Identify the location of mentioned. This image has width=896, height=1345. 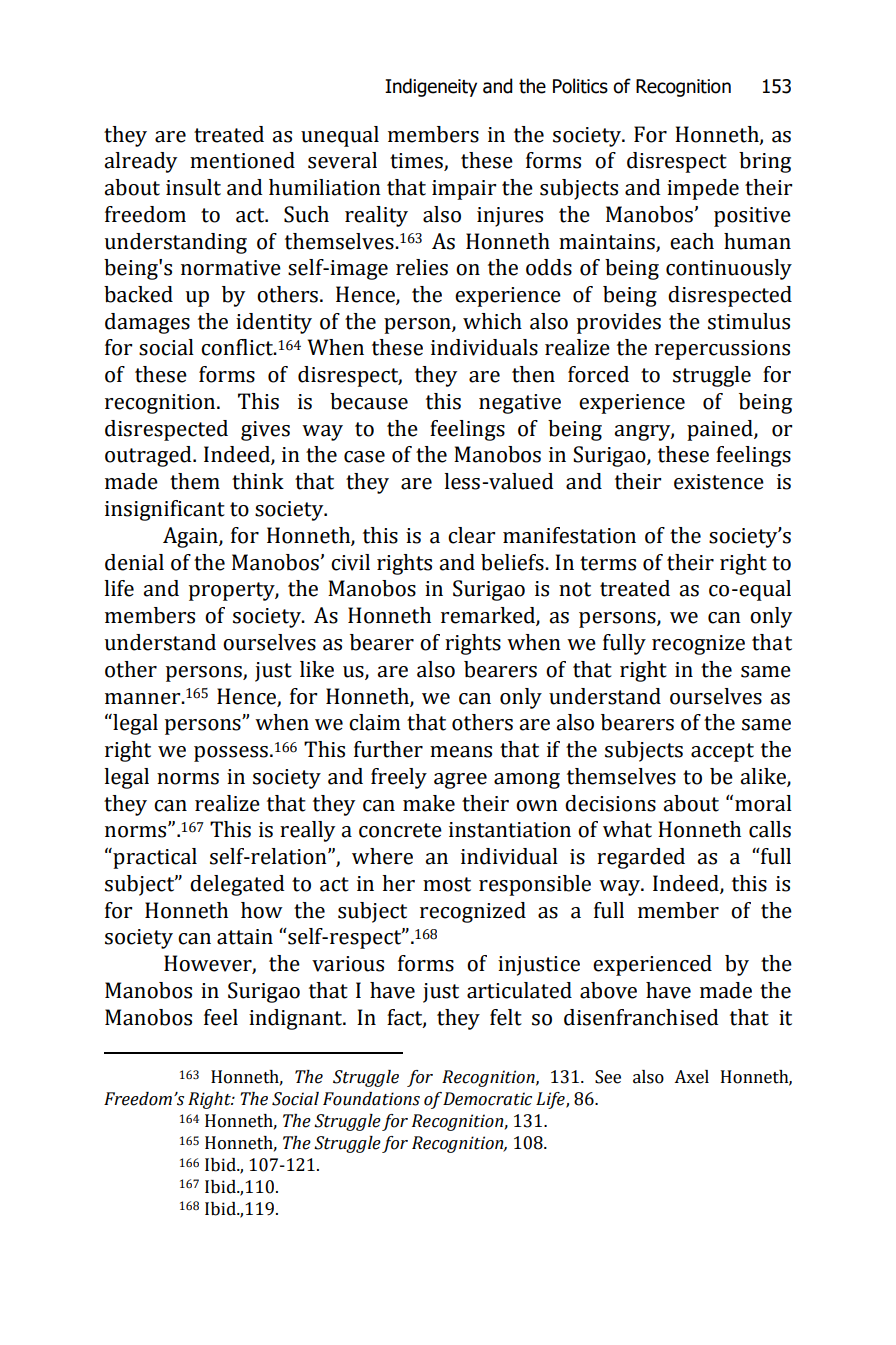
(242, 160).
